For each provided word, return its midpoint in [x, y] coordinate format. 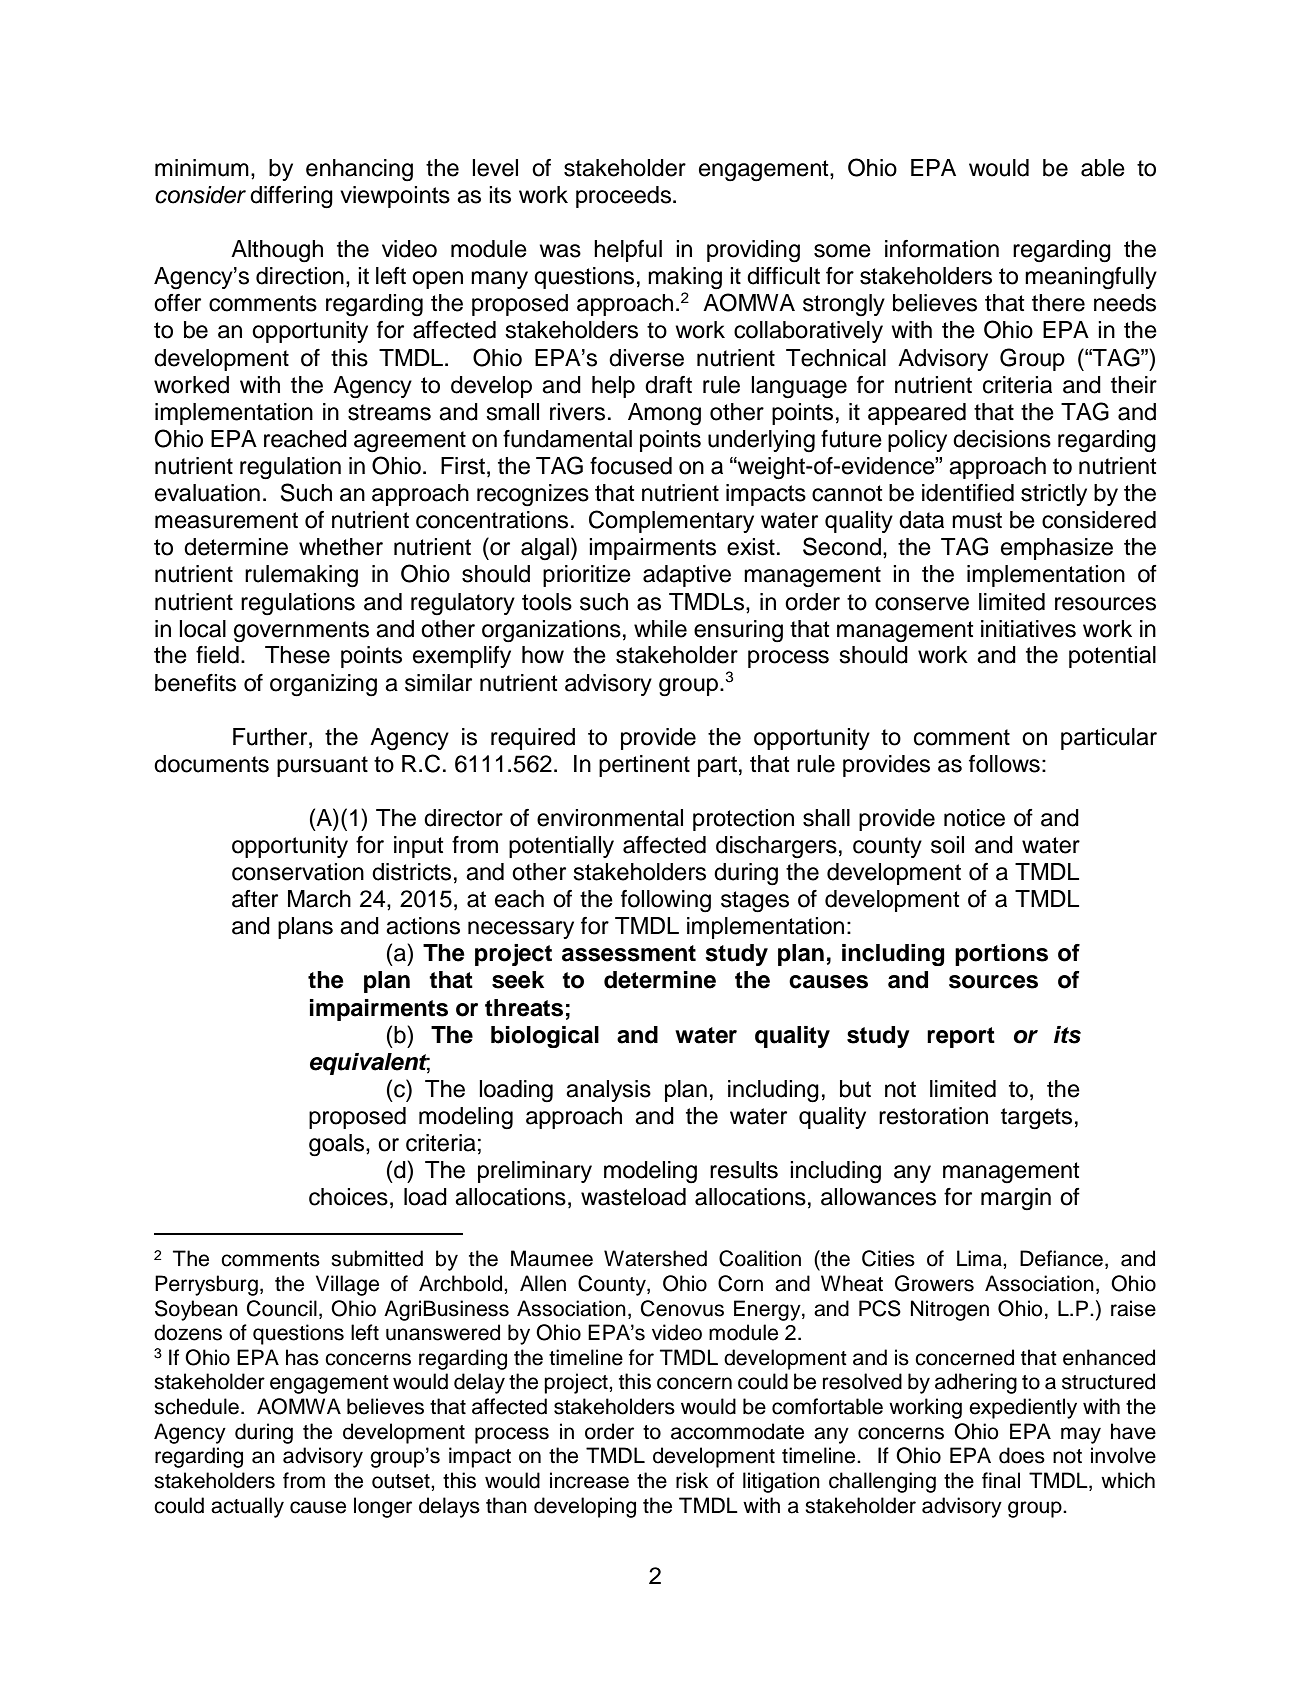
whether [341, 547]
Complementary [671, 521]
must [977, 520]
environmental [610, 818]
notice [974, 818]
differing [291, 197]
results [744, 1170]
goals [338, 1145]
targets [1036, 1119]
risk [692, 1480]
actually [247, 1507]
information [942, 249]
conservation [298, 872]
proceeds [625, 197]
